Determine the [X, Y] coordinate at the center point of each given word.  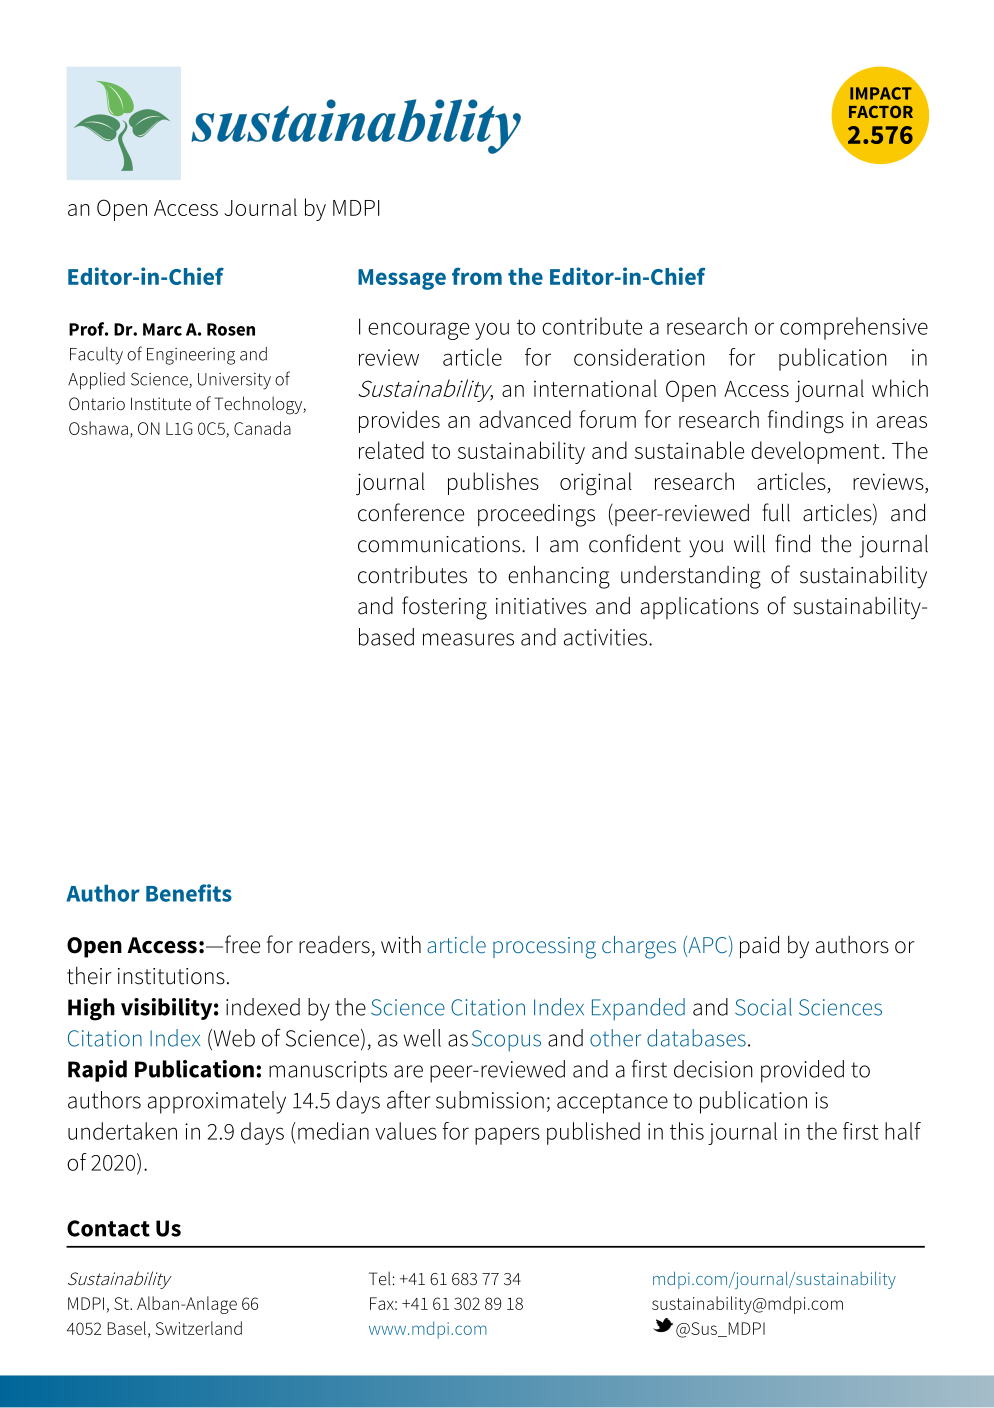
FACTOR [881, 111]
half [903, 1131]
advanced [525, 419]
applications [700, 608]
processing [544, 948]
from [477, 276]
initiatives [541, 606]
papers [507, 1136]
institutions [171, 976]
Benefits [189, 893]
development [815, 452]
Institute [161, 404]
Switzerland [199, 1328]
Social [763, 1007]
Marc [162, 329]
